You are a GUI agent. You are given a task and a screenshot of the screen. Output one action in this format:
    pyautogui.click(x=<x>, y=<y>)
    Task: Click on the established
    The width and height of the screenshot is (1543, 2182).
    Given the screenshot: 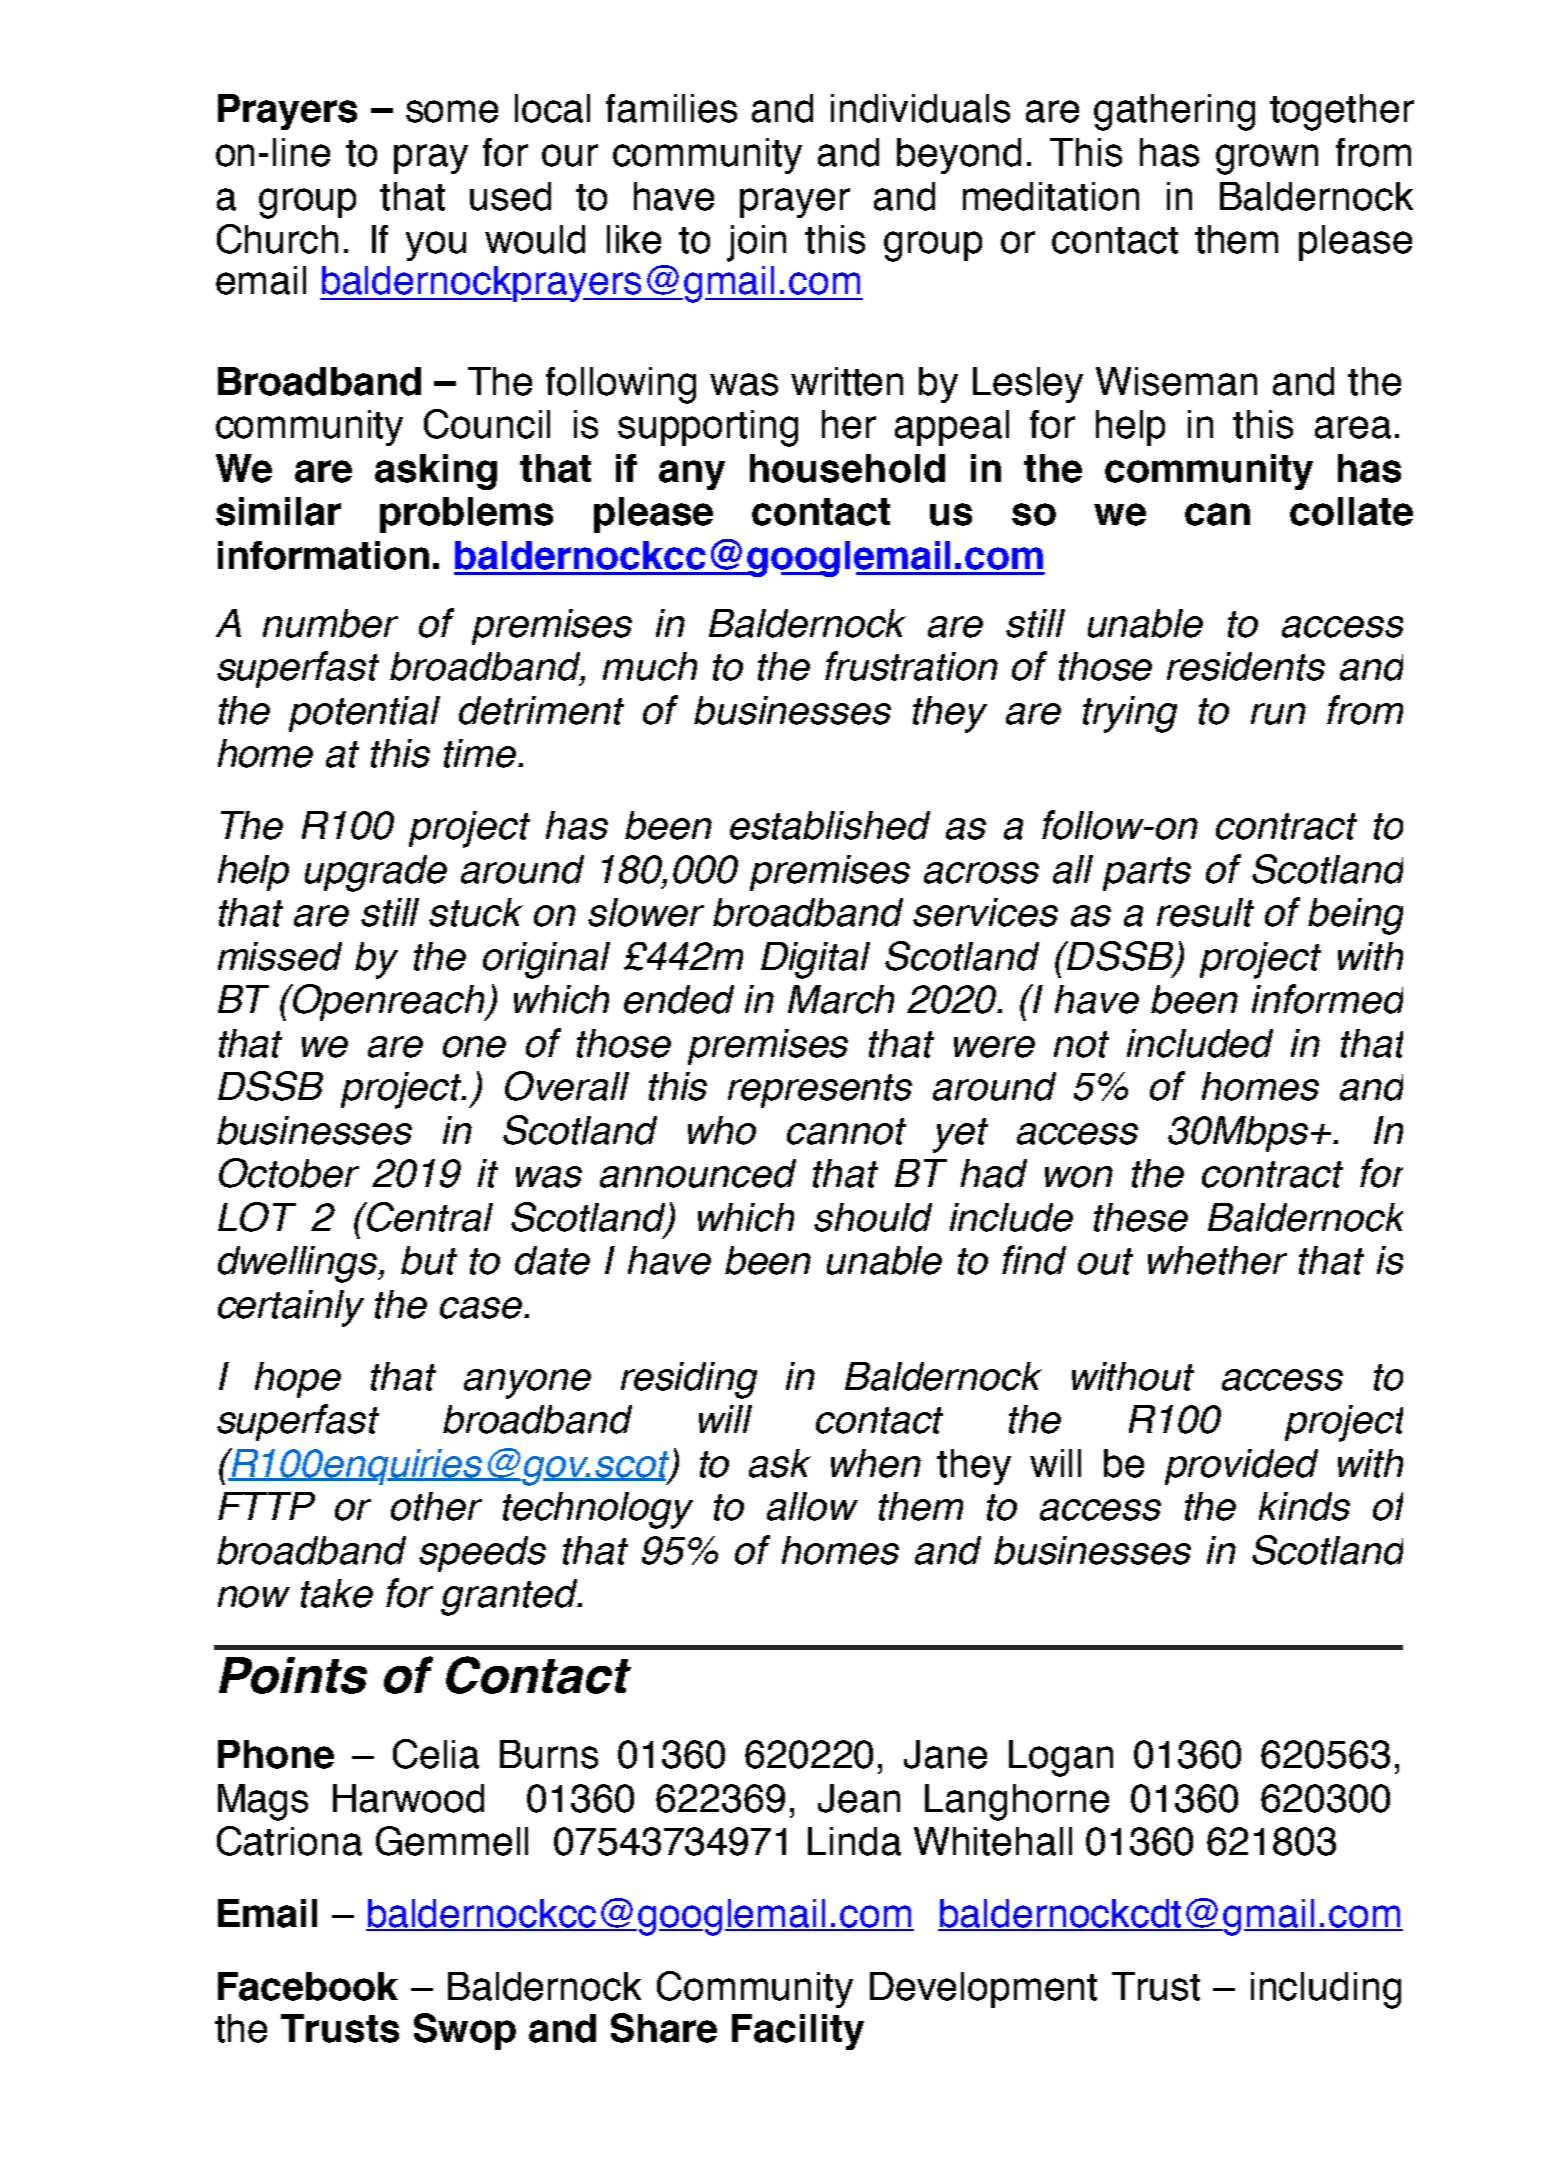 What is the action you would take?
    pyautogui.click(x=830, y=825)
